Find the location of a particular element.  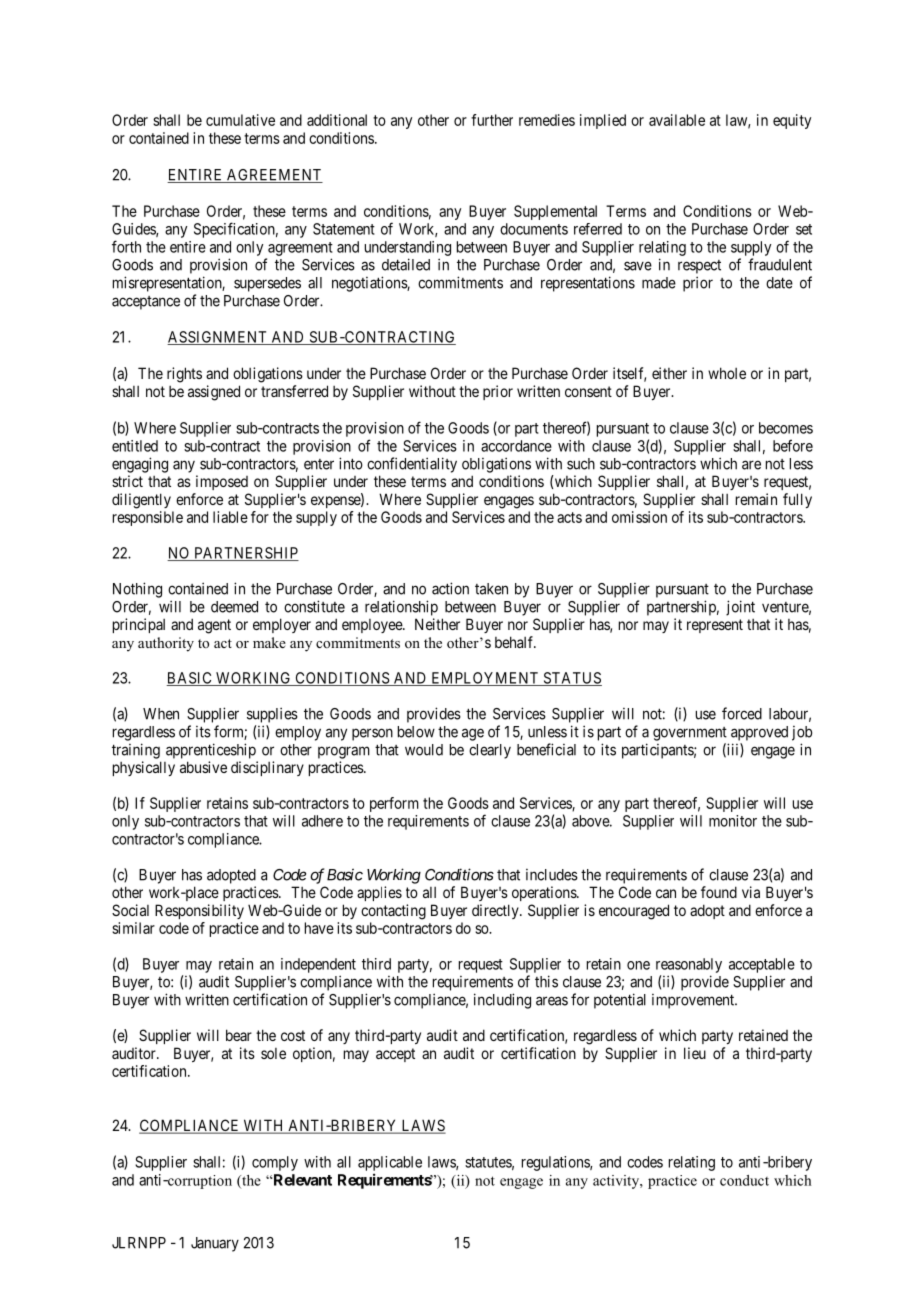

deemed is located at coordinates (234, 607).
